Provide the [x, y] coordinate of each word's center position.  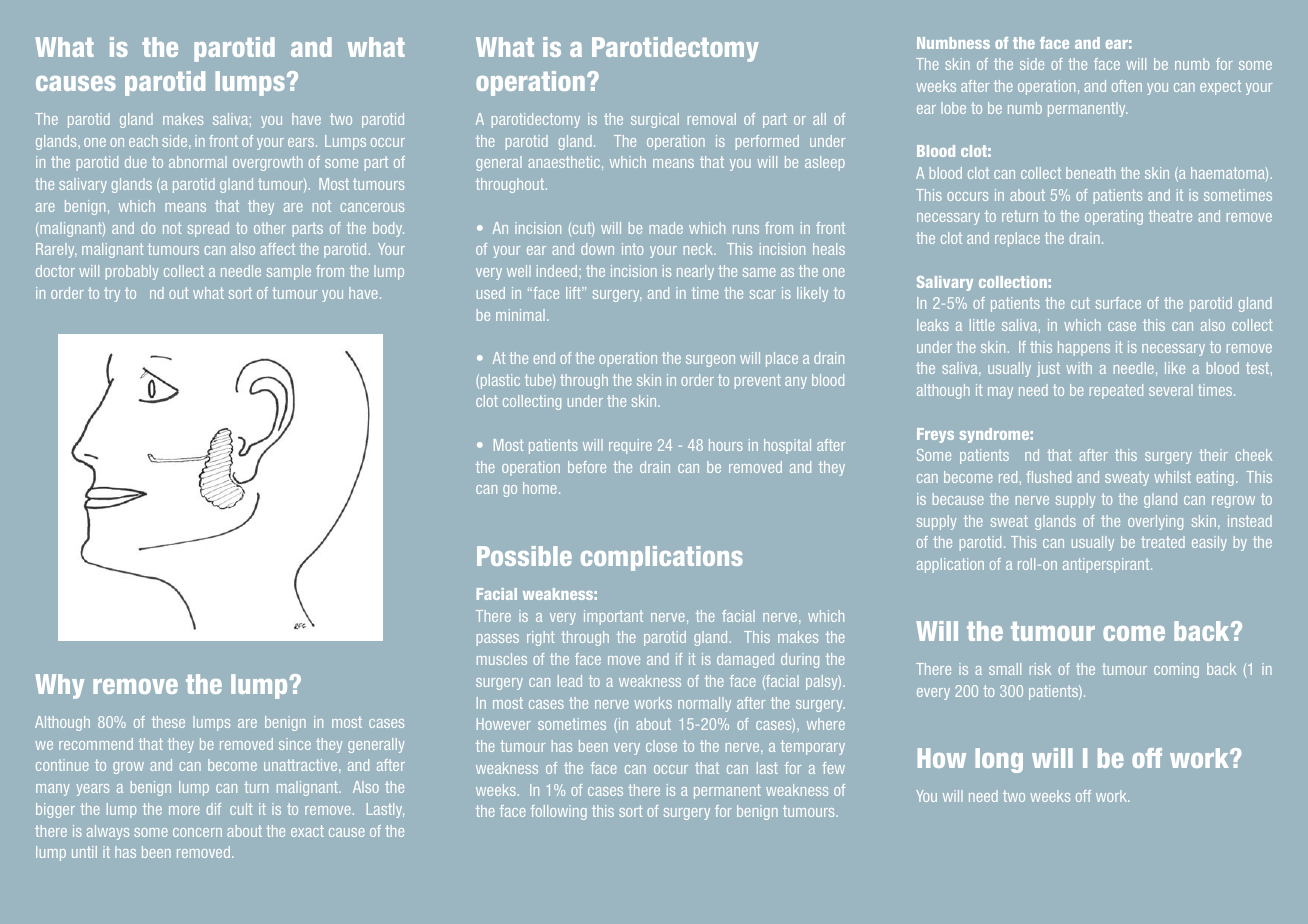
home [540, 488]
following [559, 812]
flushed [1048, 477]
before [587, 467]
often [1127, 86]
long [999, 760]
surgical [655, 120]
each [143, 141]
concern [197, 832]
